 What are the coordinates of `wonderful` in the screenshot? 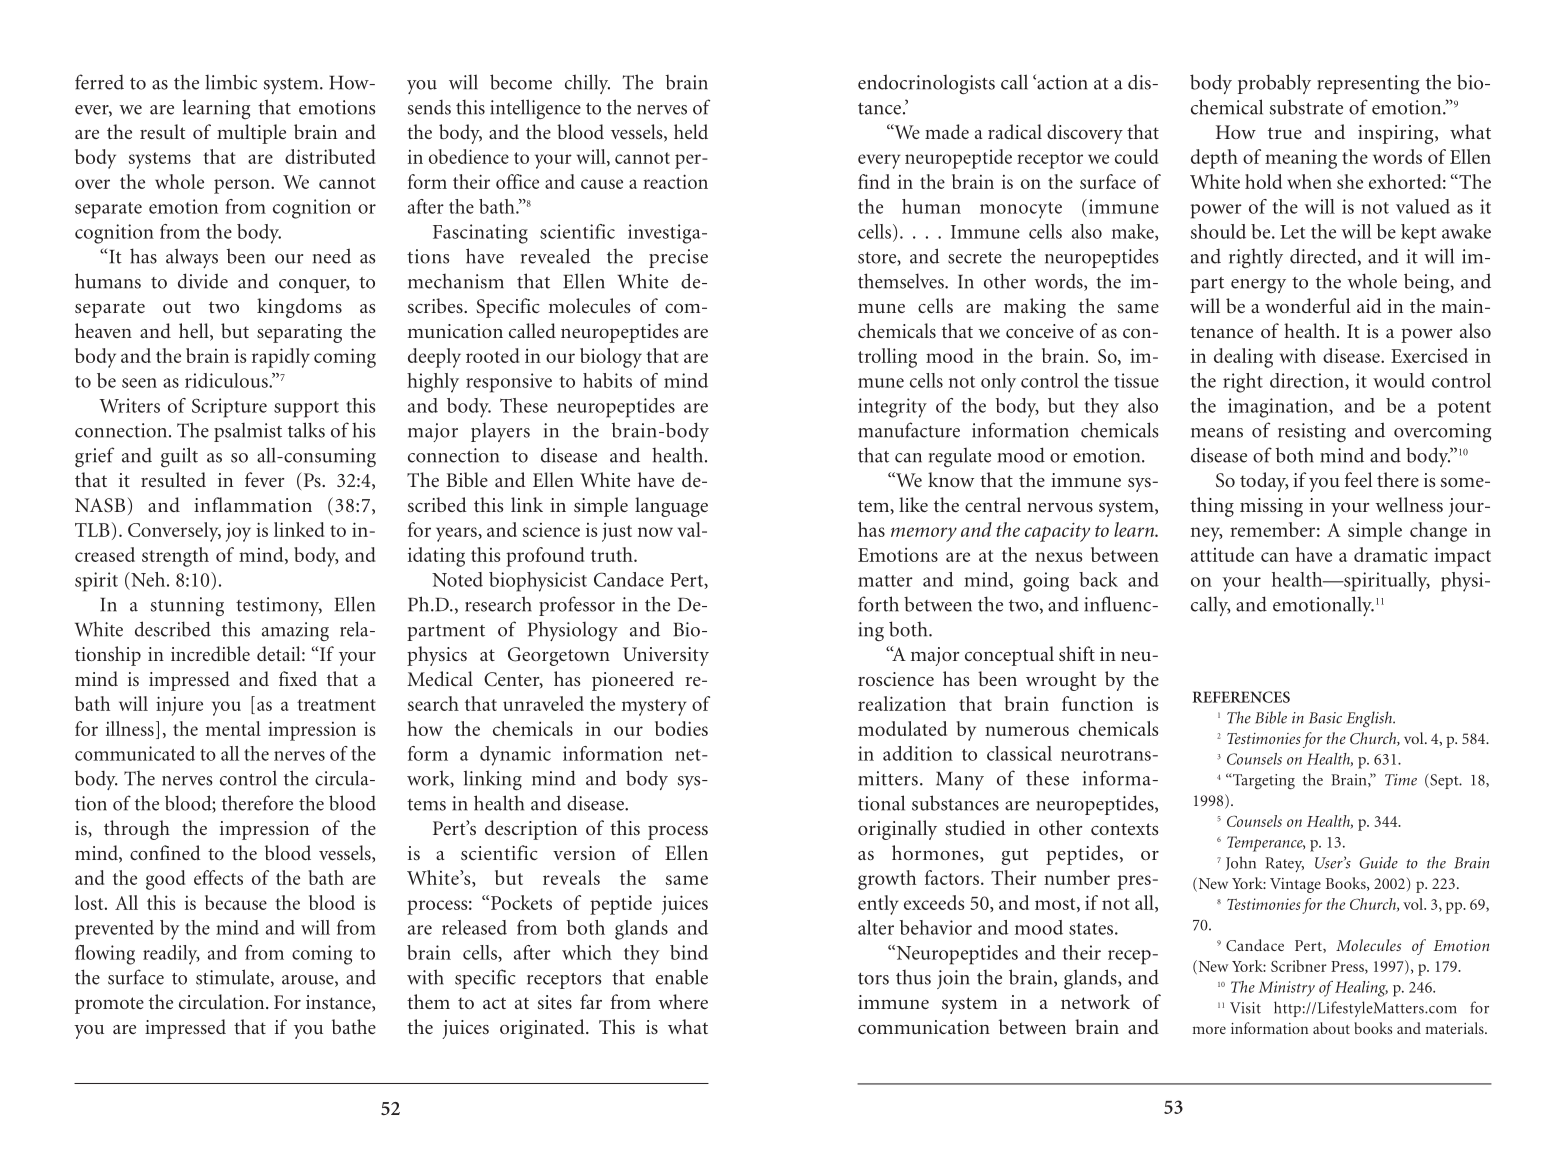 It's located at (1308, 305).
